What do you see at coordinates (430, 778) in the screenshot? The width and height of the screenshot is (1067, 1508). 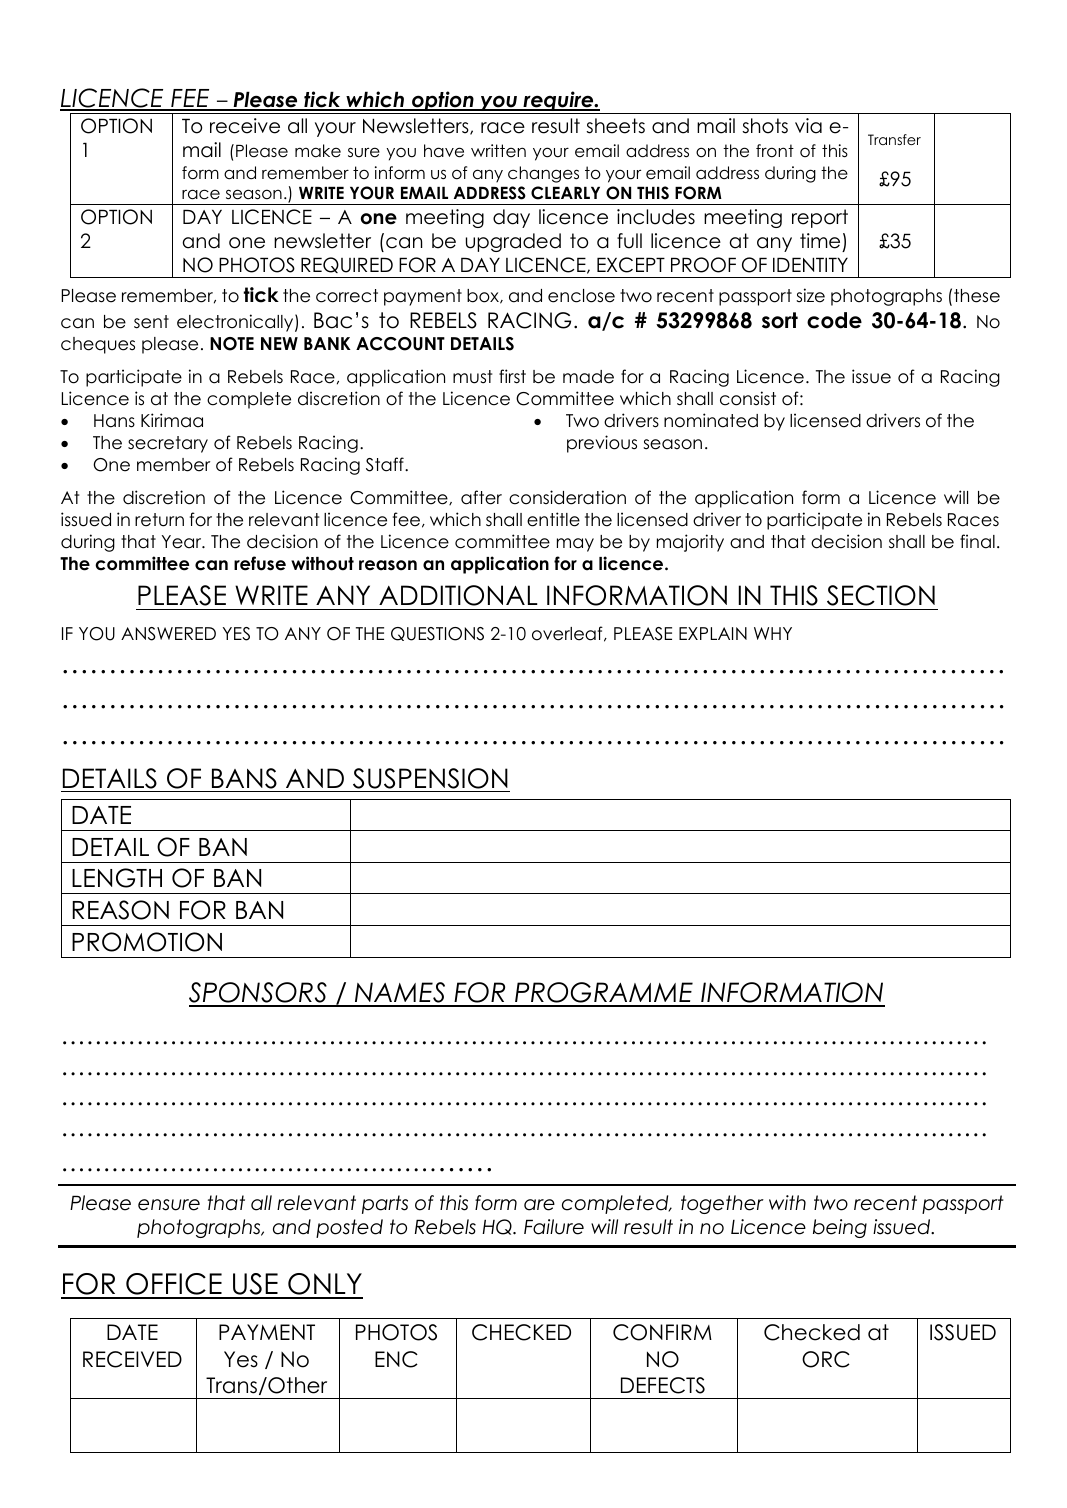 I see `SUSPENSION` at bounding box center [430, 778].
